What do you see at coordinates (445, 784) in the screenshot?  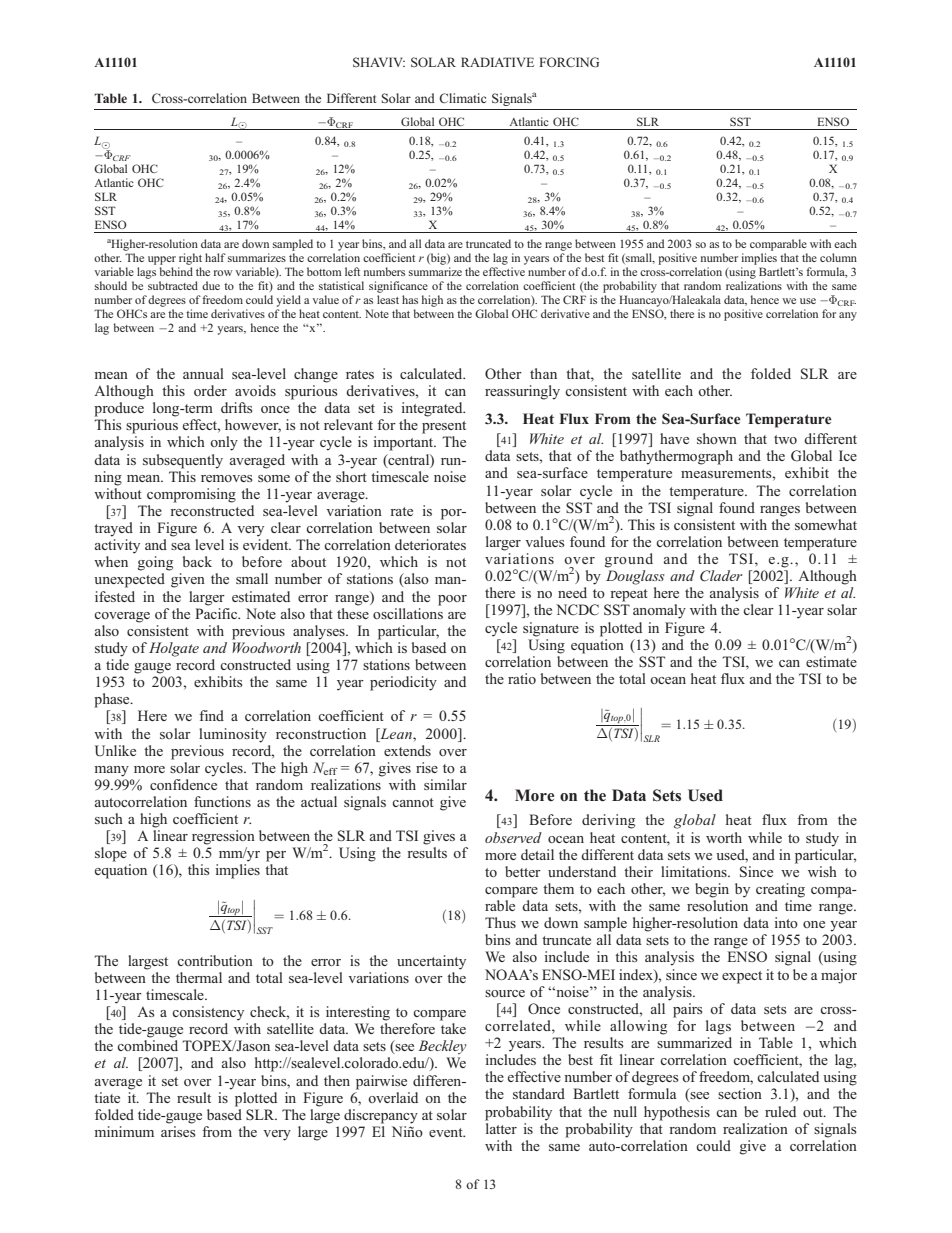 I see `similar` at bounding box center [445, 784].
